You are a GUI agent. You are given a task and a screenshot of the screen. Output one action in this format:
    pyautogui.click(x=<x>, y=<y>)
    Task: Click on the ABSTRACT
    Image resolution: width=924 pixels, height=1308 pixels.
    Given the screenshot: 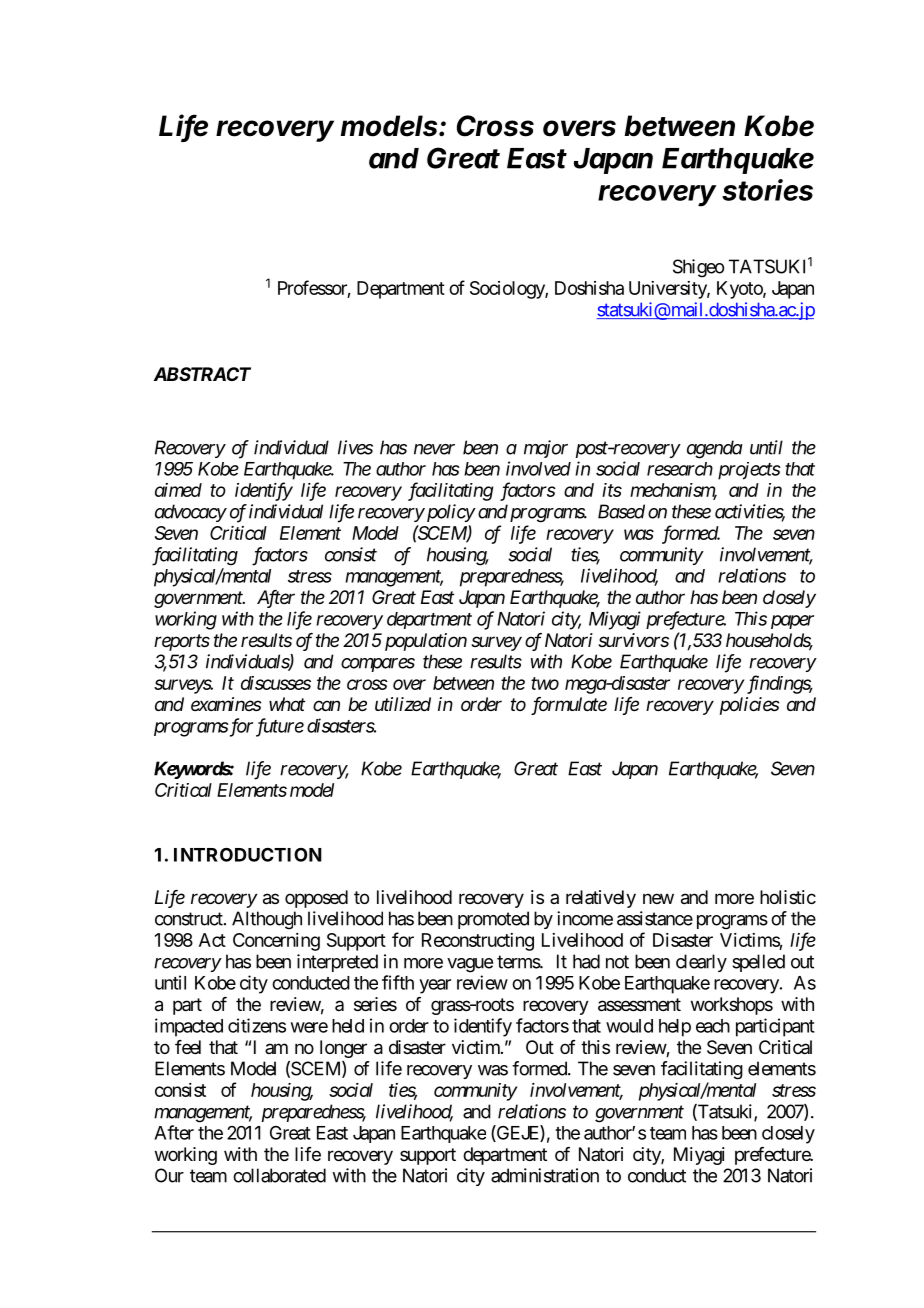 What is the action you would take?
    pyautogui.click(x=202, y=374)
